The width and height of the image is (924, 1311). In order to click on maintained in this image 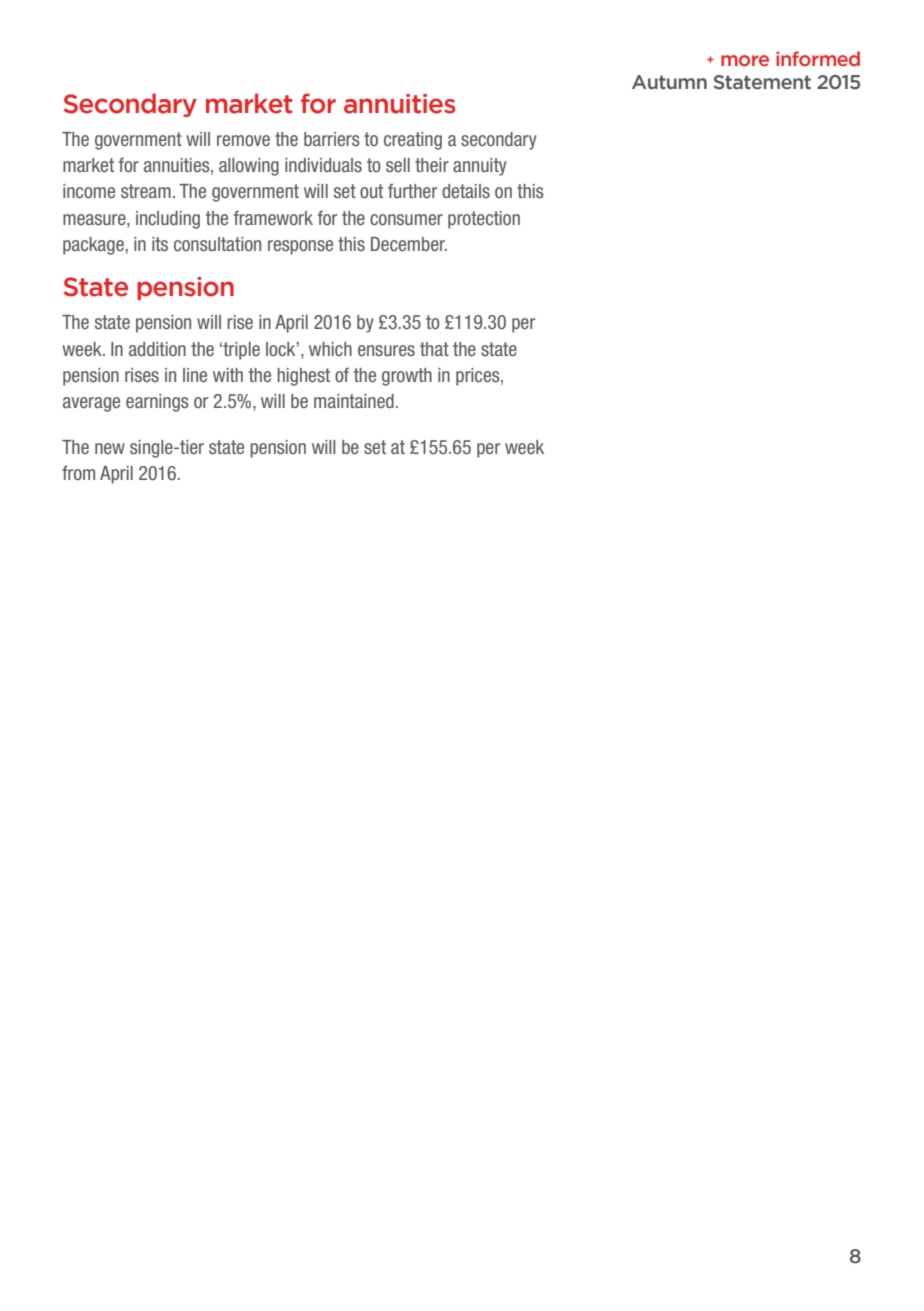, I will do `click(354, 401)`.
